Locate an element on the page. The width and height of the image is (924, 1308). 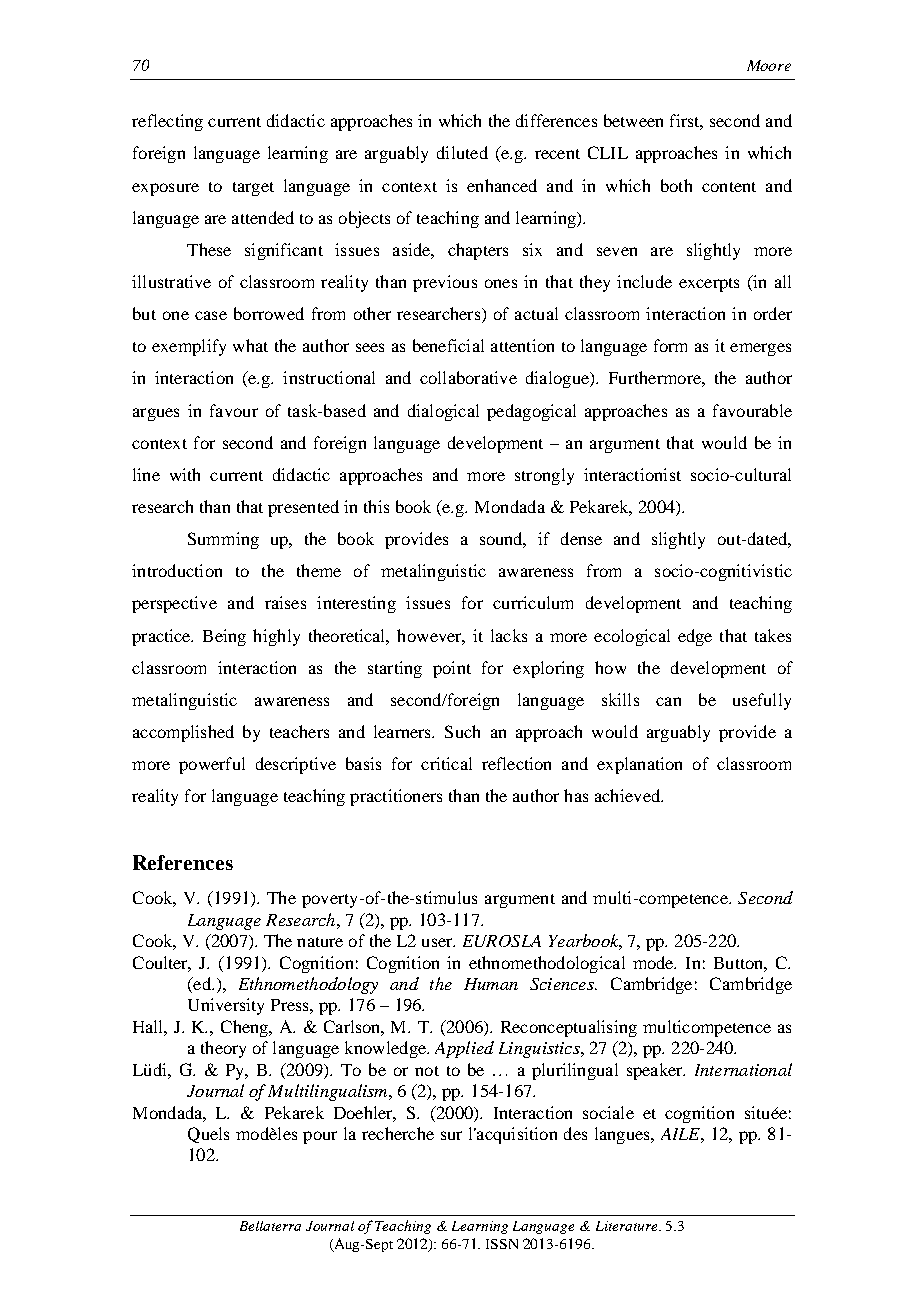
between is located at coordinates (633, 120).
